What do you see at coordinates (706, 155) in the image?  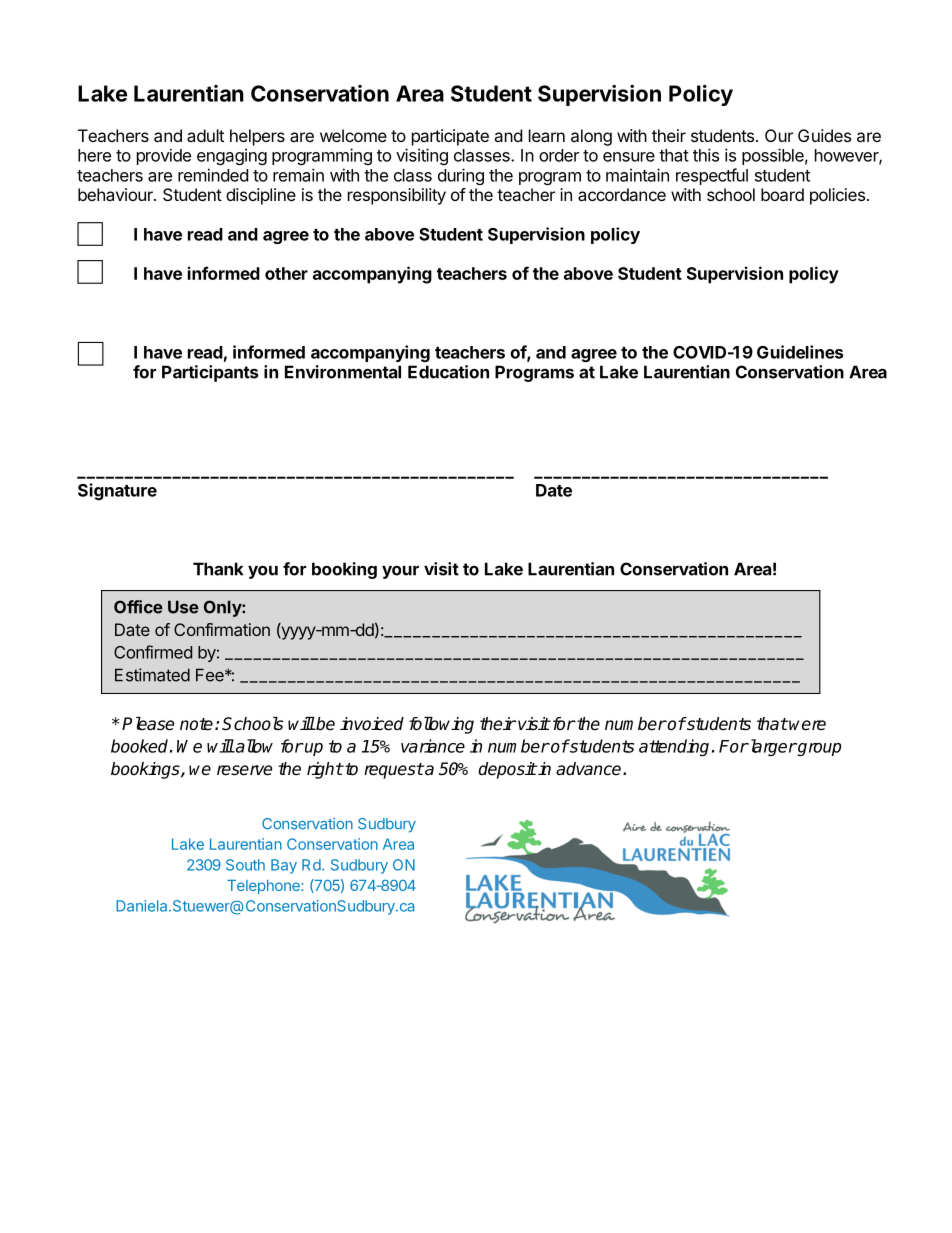 I see `this` at bounding box center [706, 155].
